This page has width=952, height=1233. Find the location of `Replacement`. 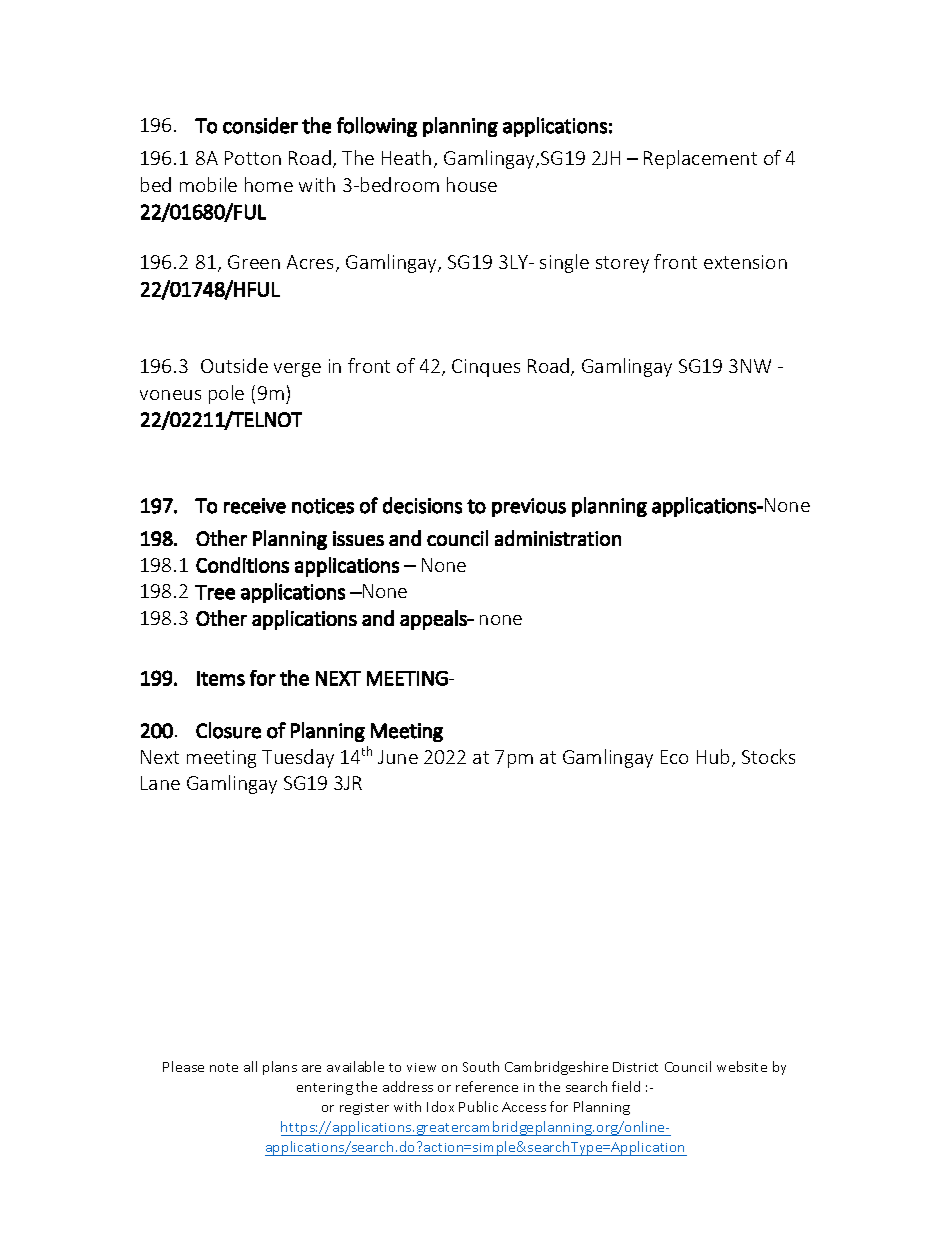

Replacement is located at coordinates (700, 159).
